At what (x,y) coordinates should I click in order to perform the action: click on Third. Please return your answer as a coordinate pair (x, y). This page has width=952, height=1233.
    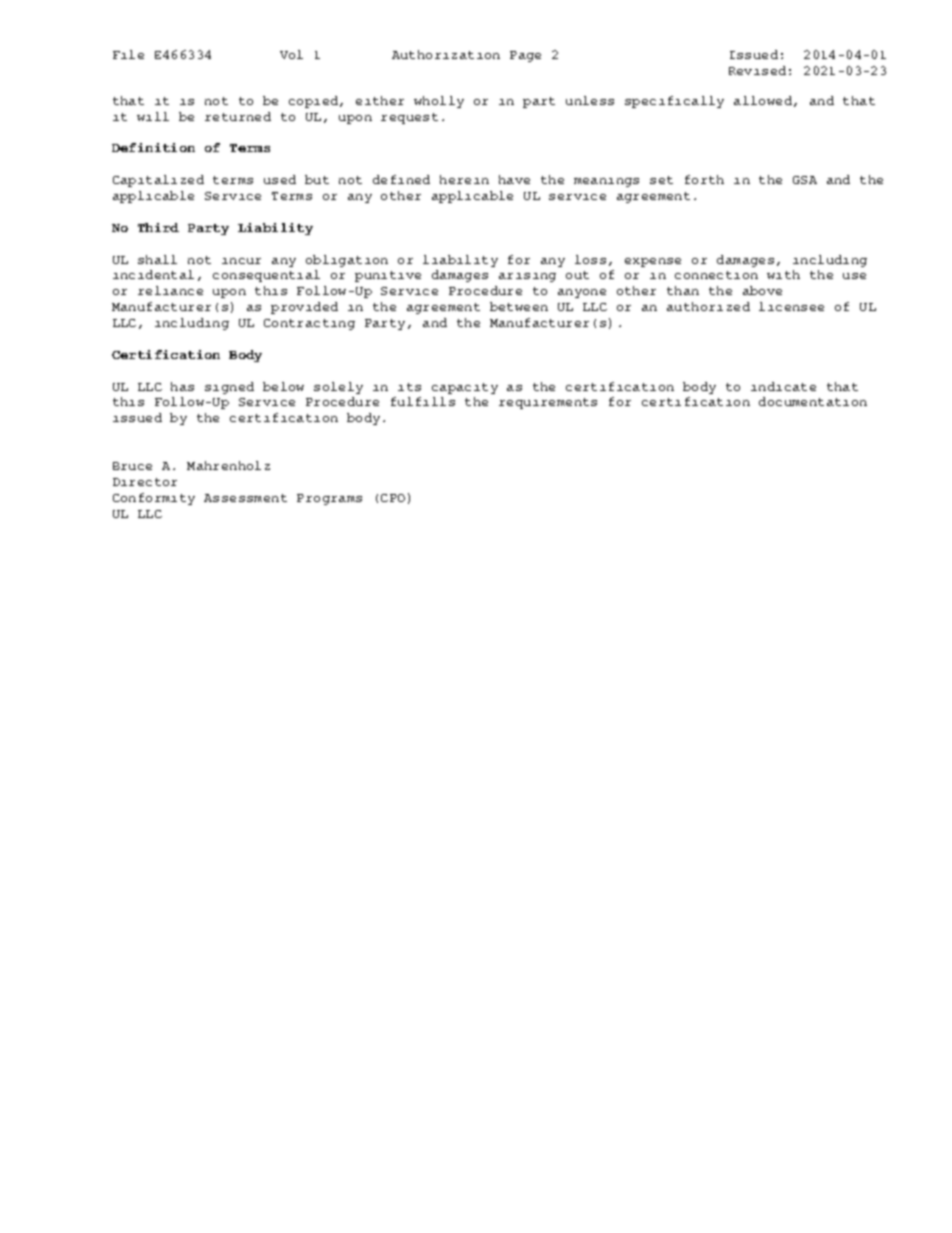
    Looking at the image, I should click on (158, 227).
